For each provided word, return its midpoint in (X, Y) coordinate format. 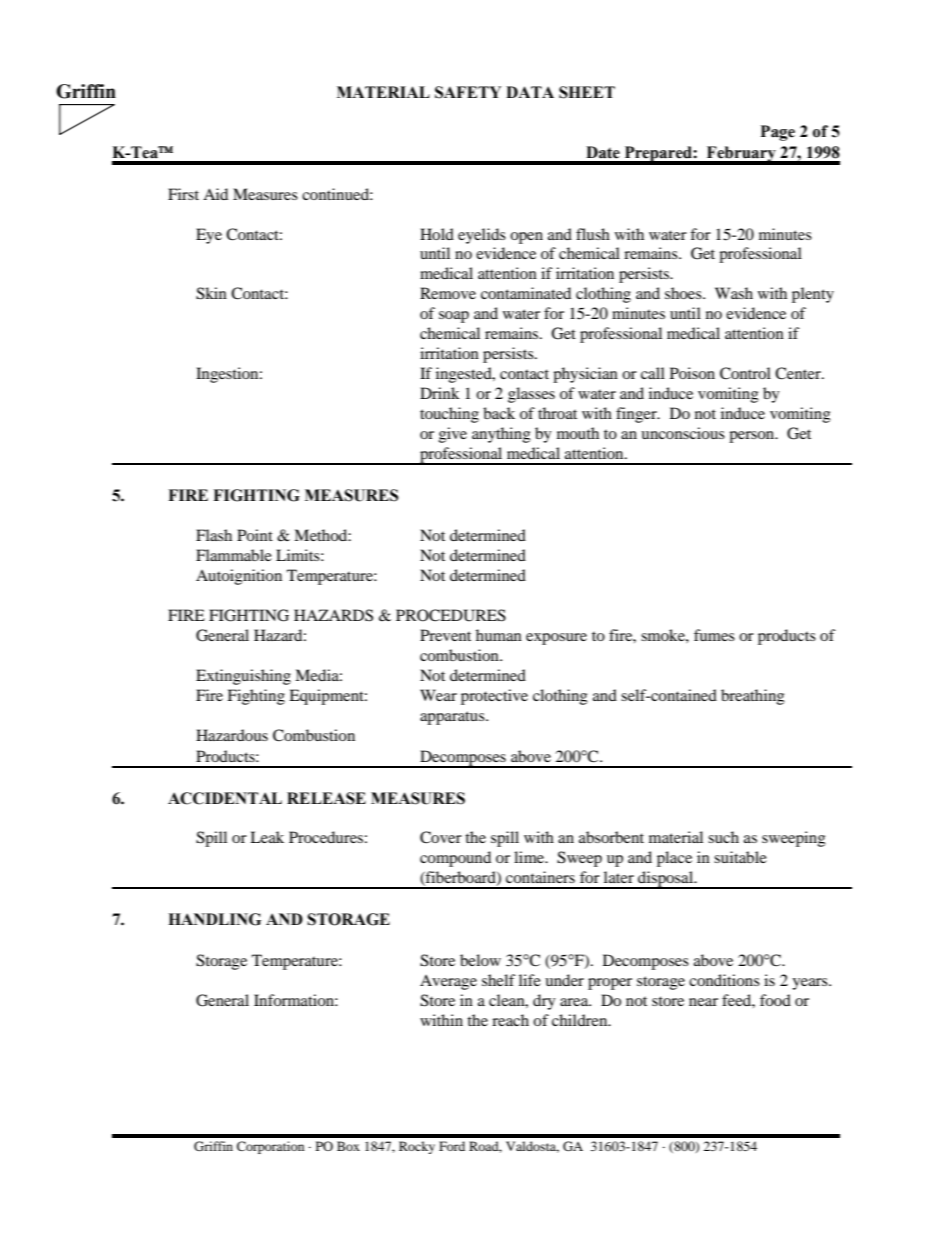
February (741, 155)
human (499, 635)
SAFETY (468, 92)
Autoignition (239, 577)
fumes (714, 635)
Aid (215, 194)
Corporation (270, 1147)
